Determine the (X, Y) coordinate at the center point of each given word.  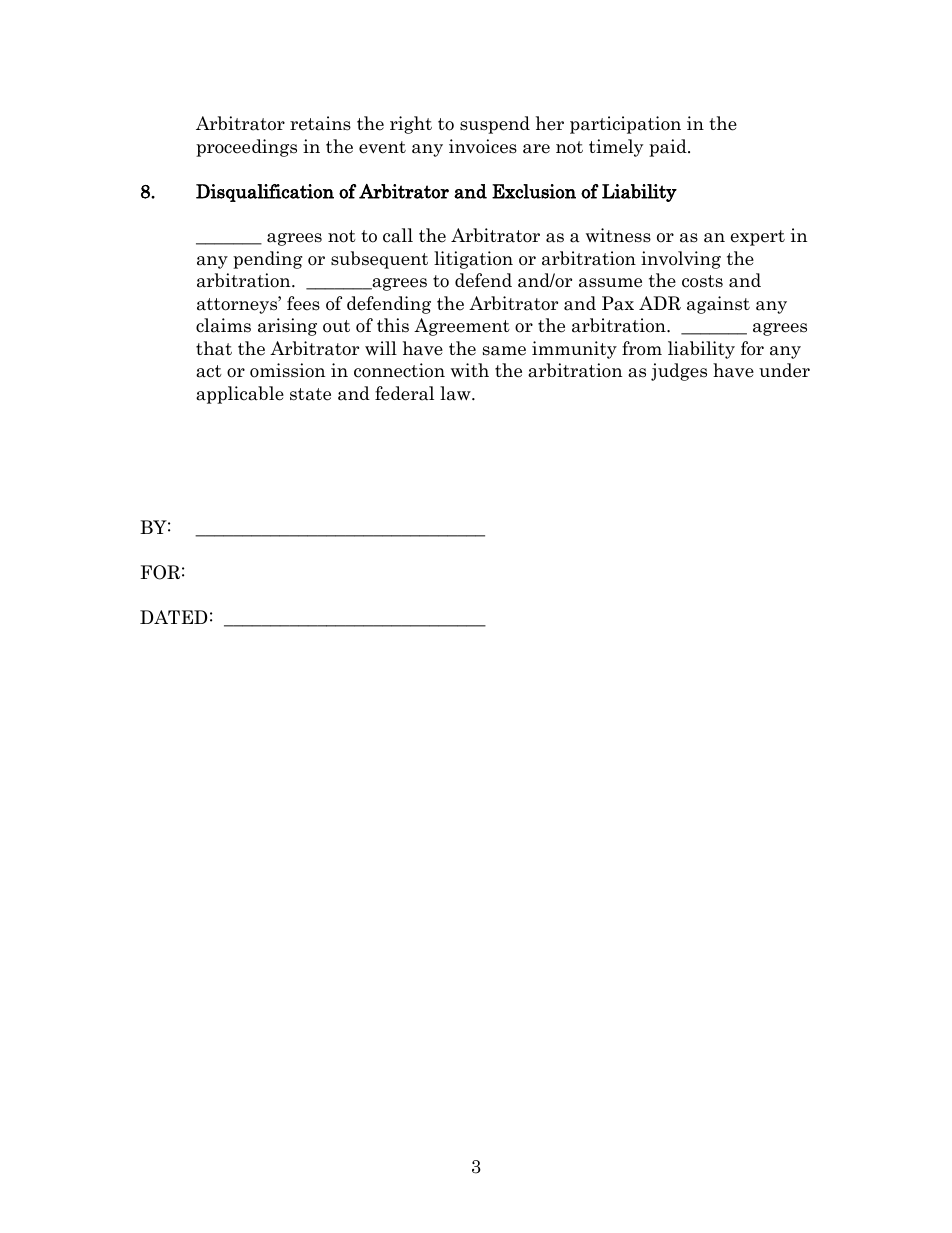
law (456, 393)
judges (679, 372)
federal (404, 393)
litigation (473, 260)
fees (303, 303)
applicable (240, 395)
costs (702, 281)
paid (669, 148)
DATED (174, 617)
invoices (483, 146)
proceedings (246, 148)
